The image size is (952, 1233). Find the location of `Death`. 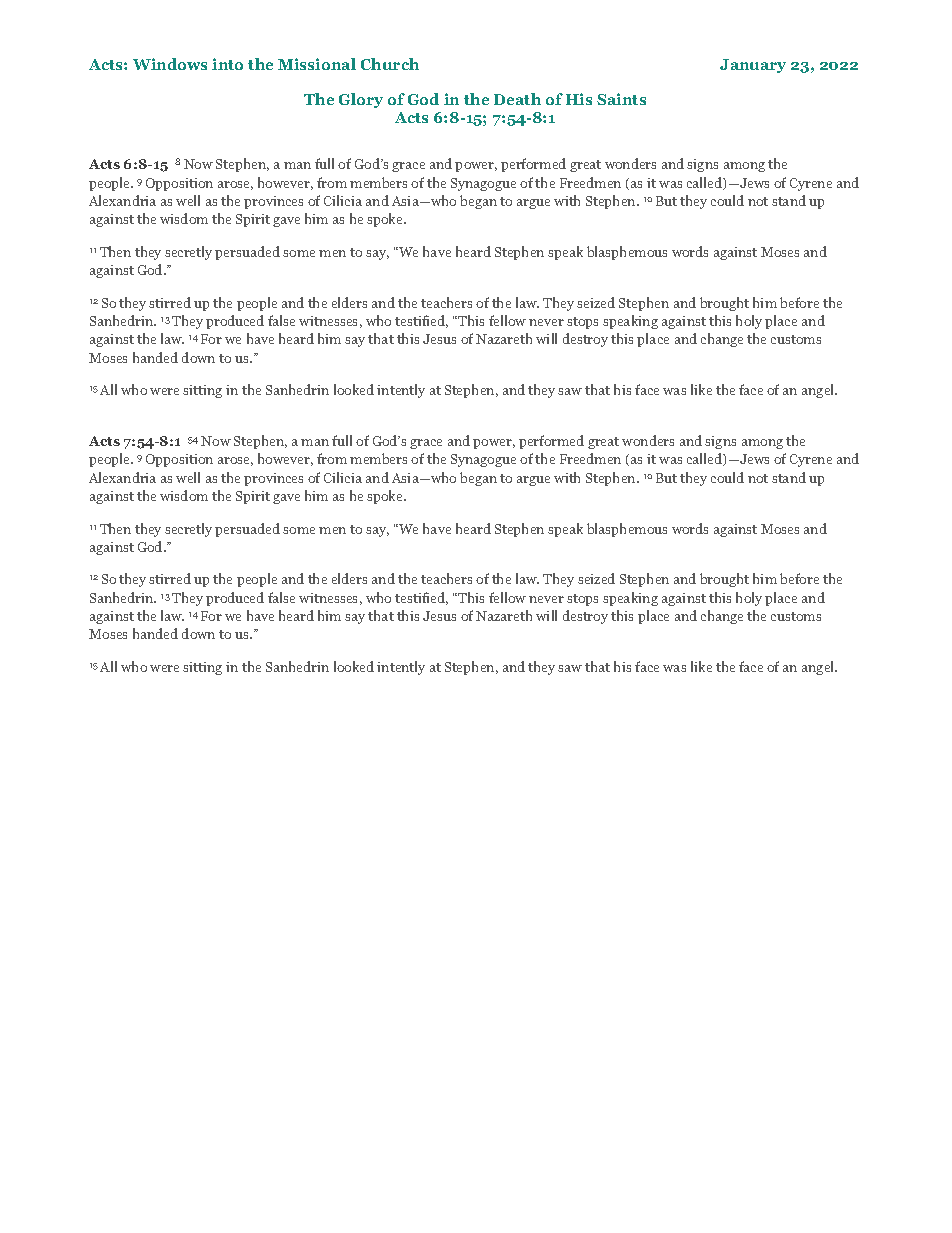

Death is located at coordinates (517, 99).
